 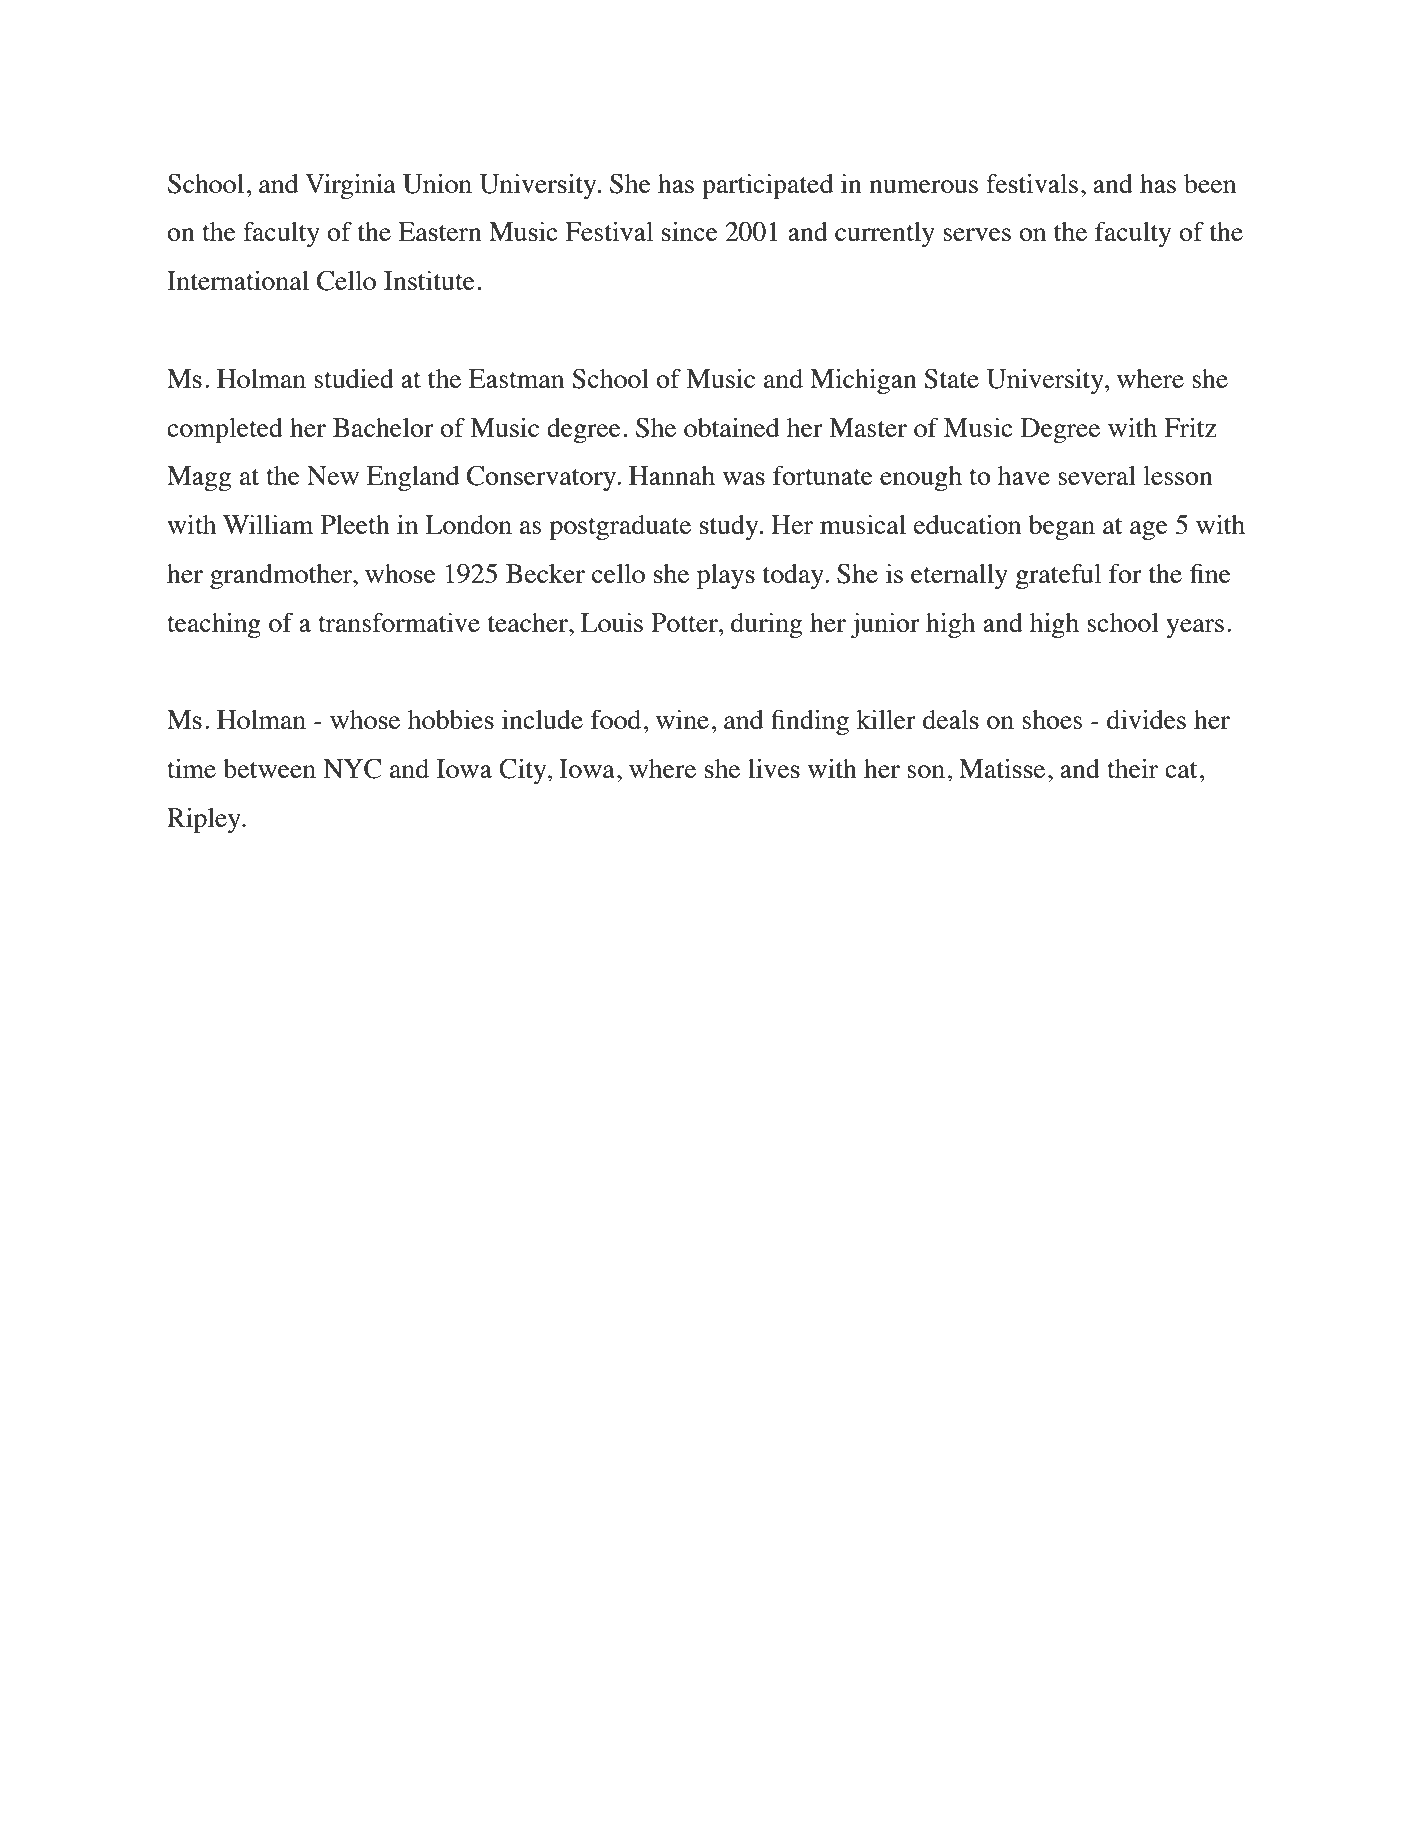 What do you see at coordinates (768, 186) in the page?
I see `participated` at bounding box center [768, 186].
